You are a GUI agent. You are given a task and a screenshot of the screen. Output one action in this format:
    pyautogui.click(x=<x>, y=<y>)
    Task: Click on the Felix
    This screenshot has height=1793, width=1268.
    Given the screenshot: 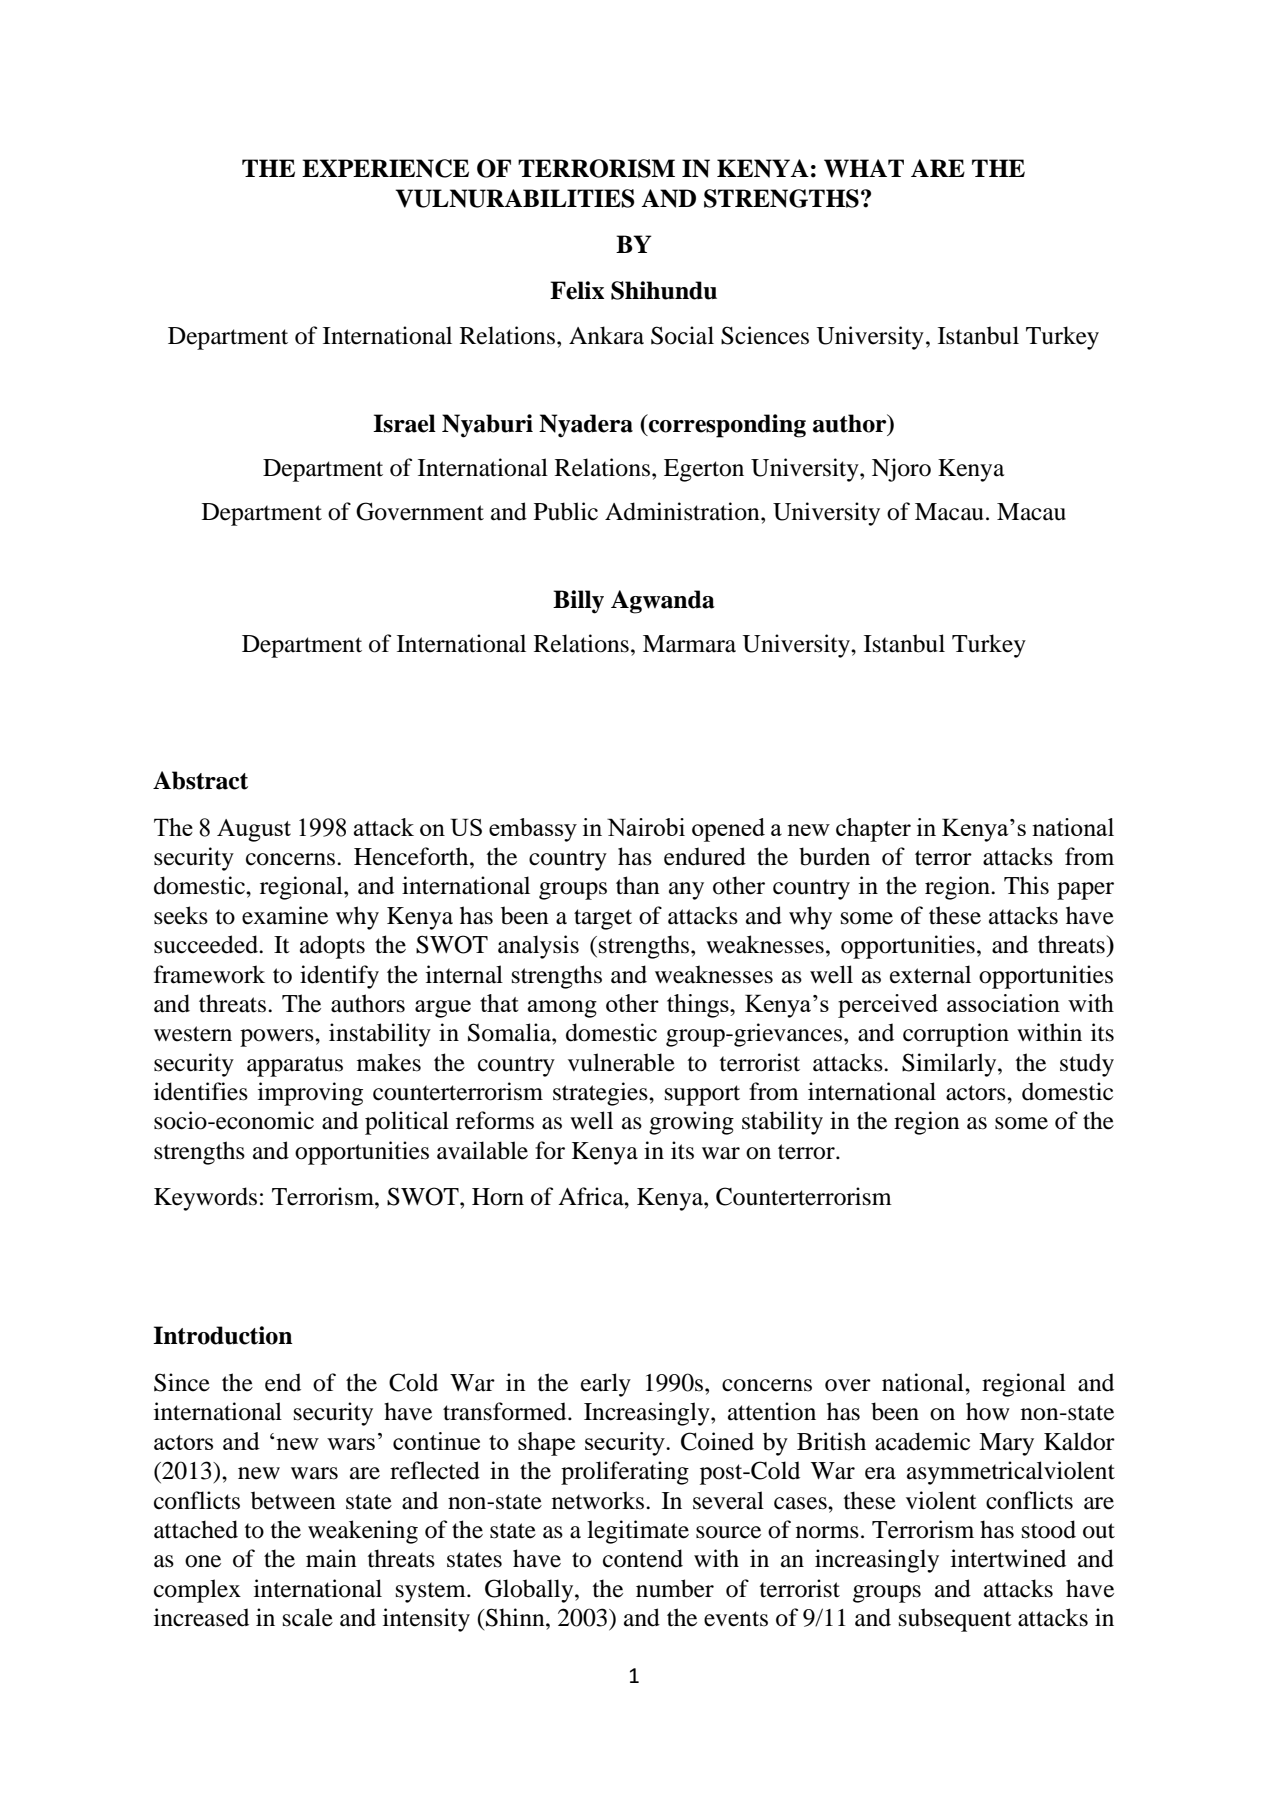 What is the action you would take?
    pyautogui.click(x=577, y=290)
